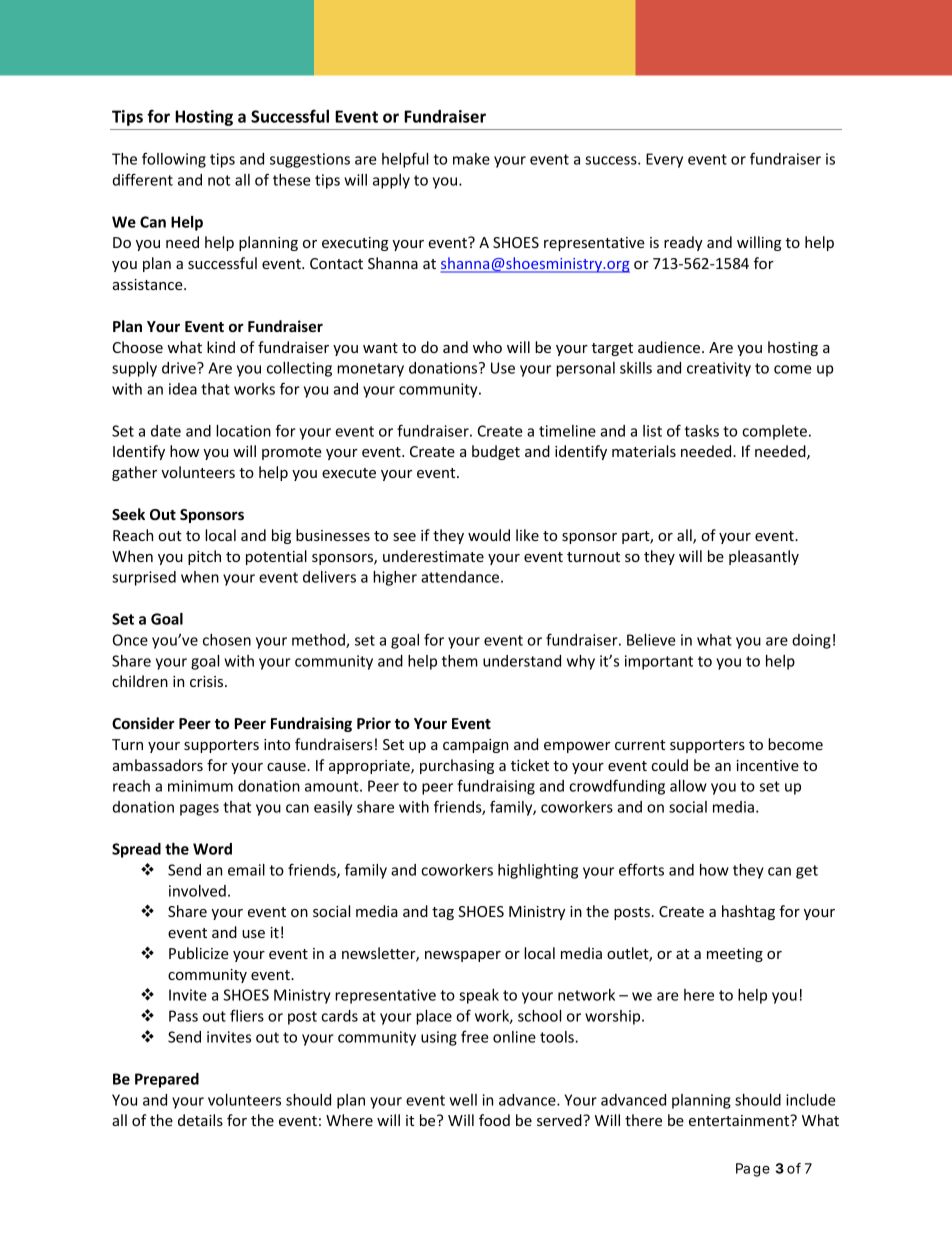  I want to click on purchasing, so click(457, 766).
